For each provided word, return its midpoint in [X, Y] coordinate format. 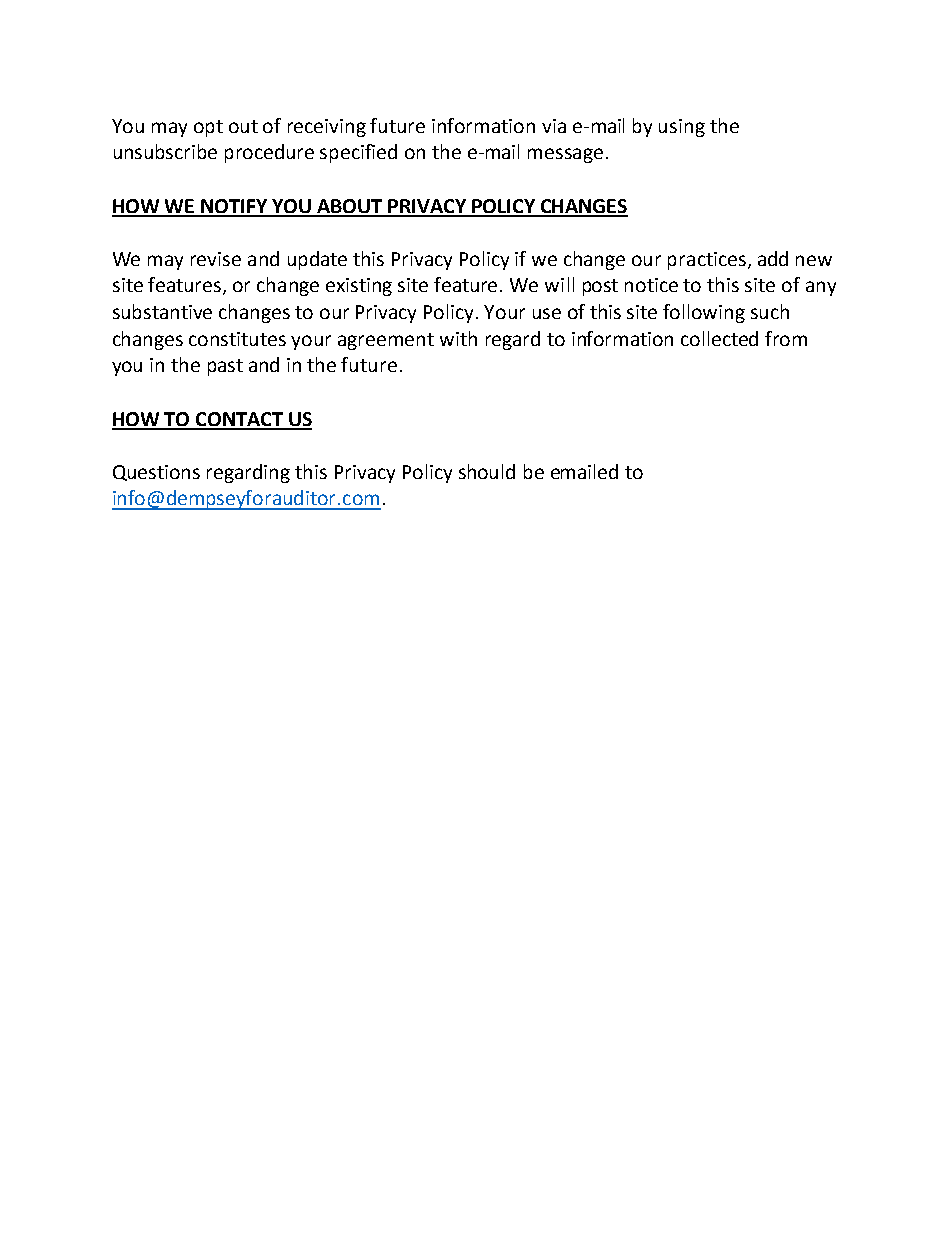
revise [216, 259]
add [773, 258]
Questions [156, 473]
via [554, 126]
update [317, 260]
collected [719, 338]
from [786, 338]
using [682, 128]
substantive [162, 311]
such [770, 311]
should [487, 471]
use [547, 313]
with [458, 338]
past [225, 367]
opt [208, 128]
